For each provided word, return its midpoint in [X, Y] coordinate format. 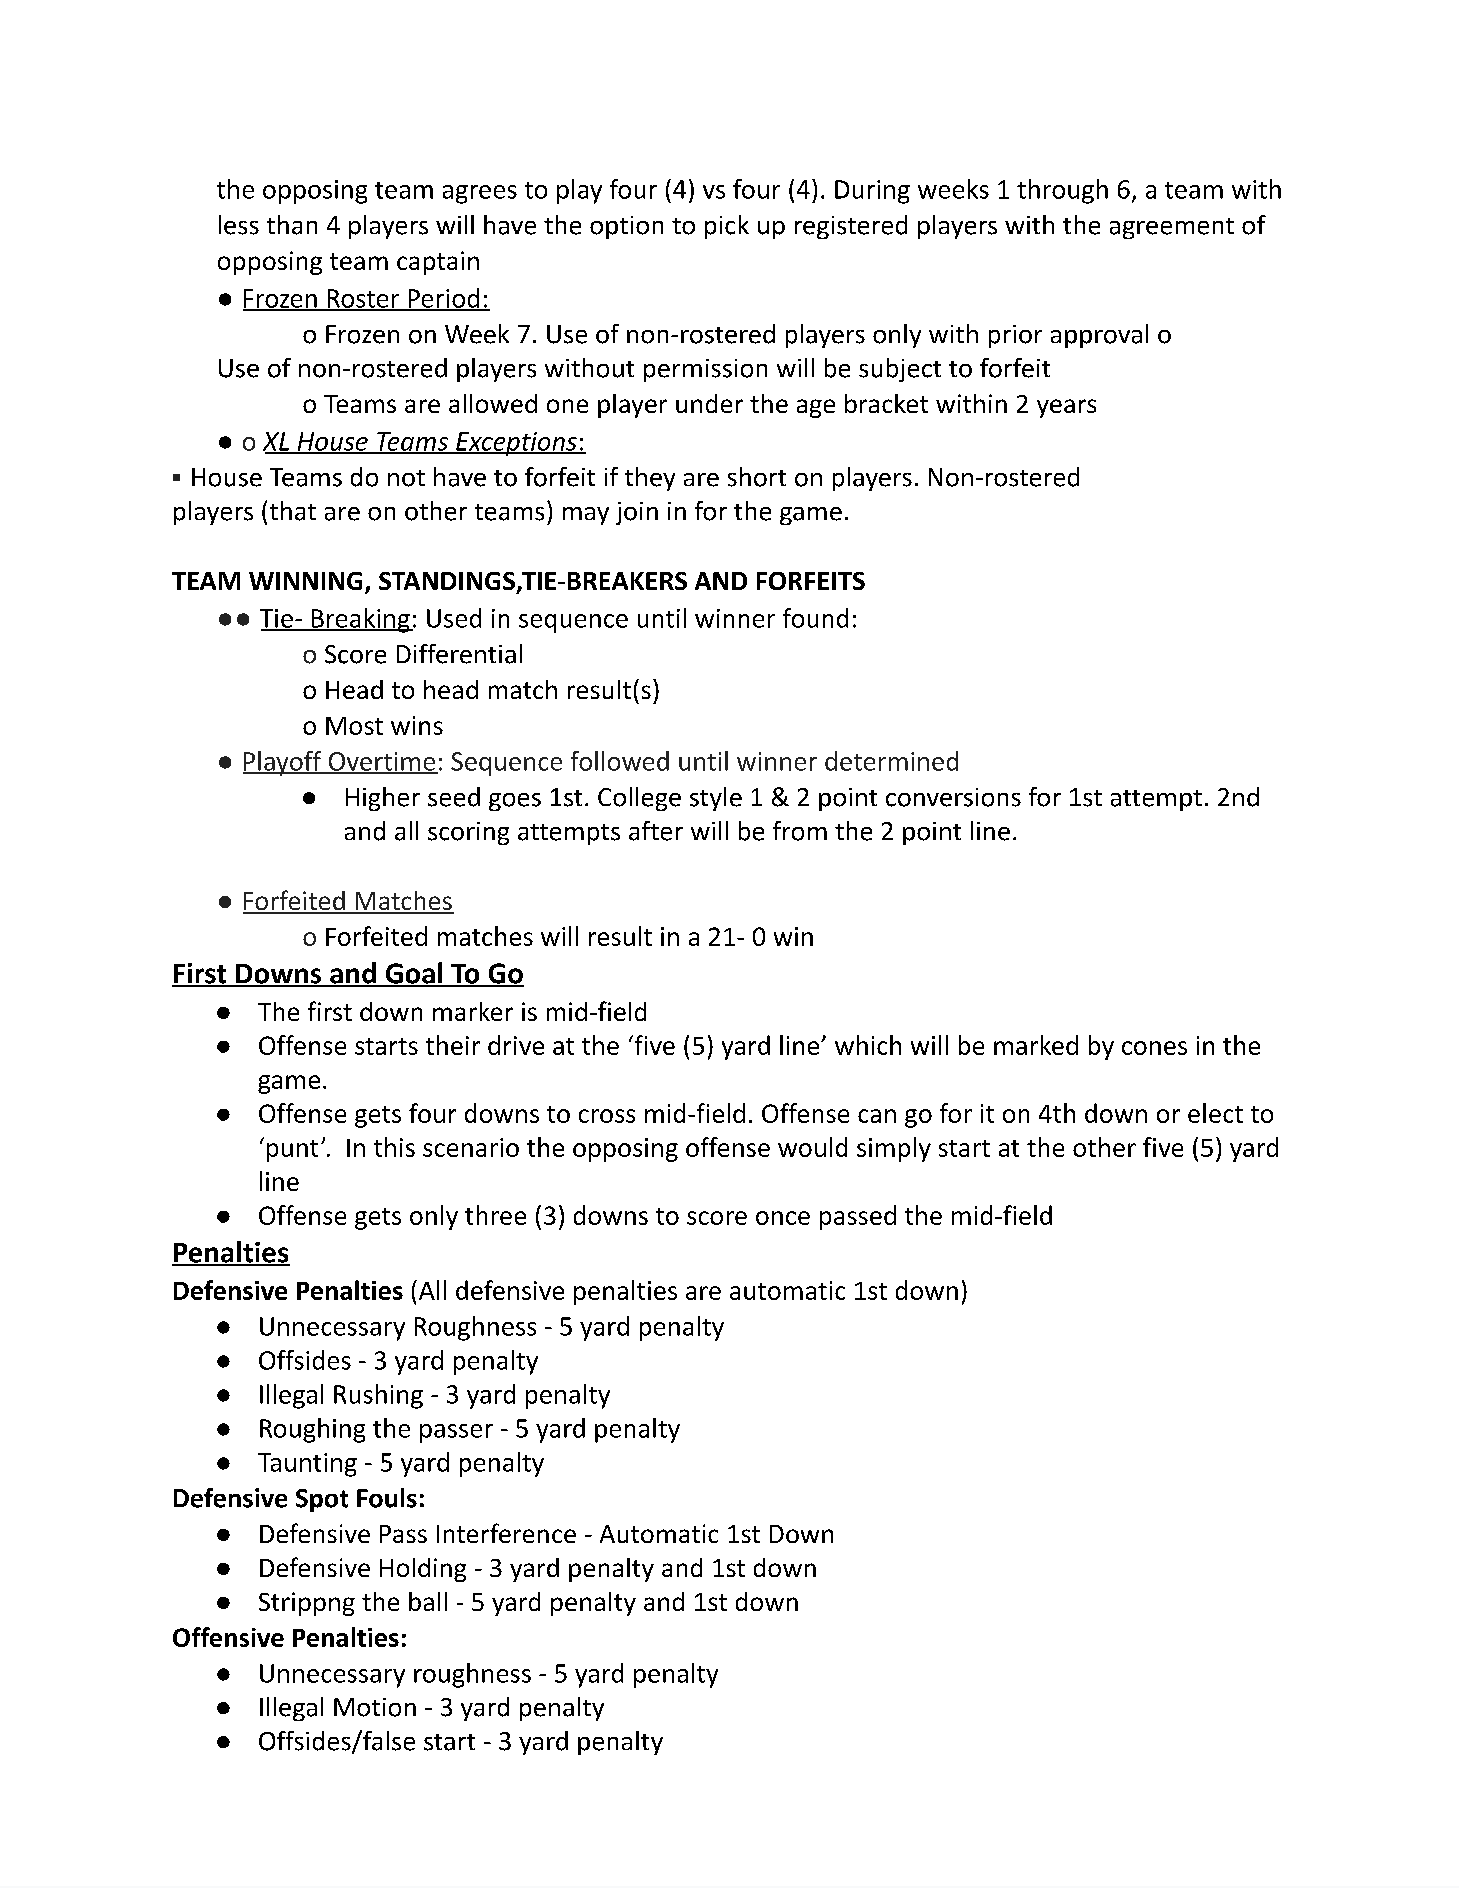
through [1062, 191]
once [783, 1218]
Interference [506, 1533]
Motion [375, 1707]
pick [727, 227]
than [292, 225]
